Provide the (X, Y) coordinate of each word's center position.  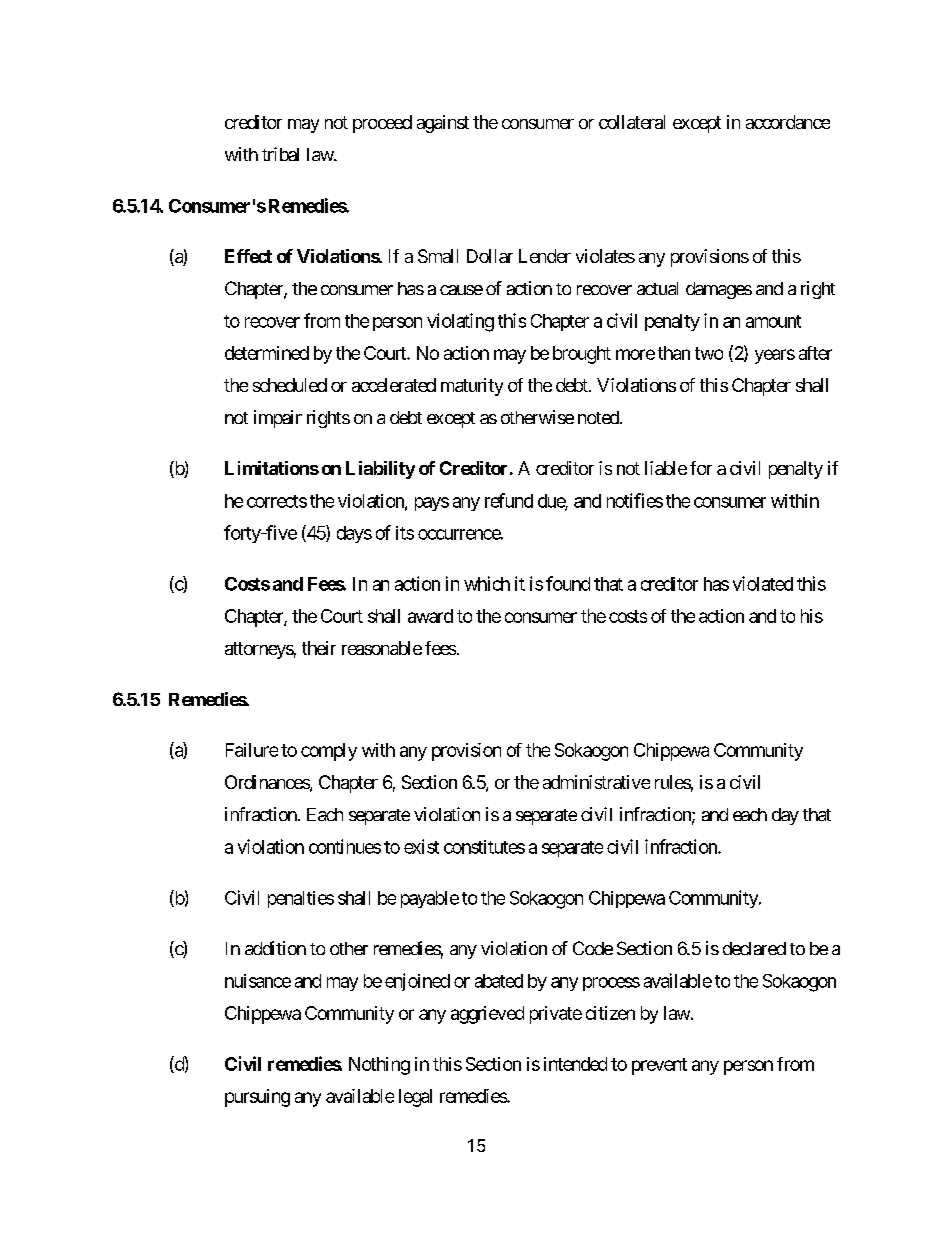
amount (773, 321)
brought (582, 355)
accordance (788, 122)
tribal (280, 154)
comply (329, 752)
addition (275, 948)
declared (754, 948)
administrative (596, 782)
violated (763, 583)
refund (509, 500)
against (443, 124)
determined (267, 353)
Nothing (379, 1066)
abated (499, 981)
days (354, 534)
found (568, 583)
